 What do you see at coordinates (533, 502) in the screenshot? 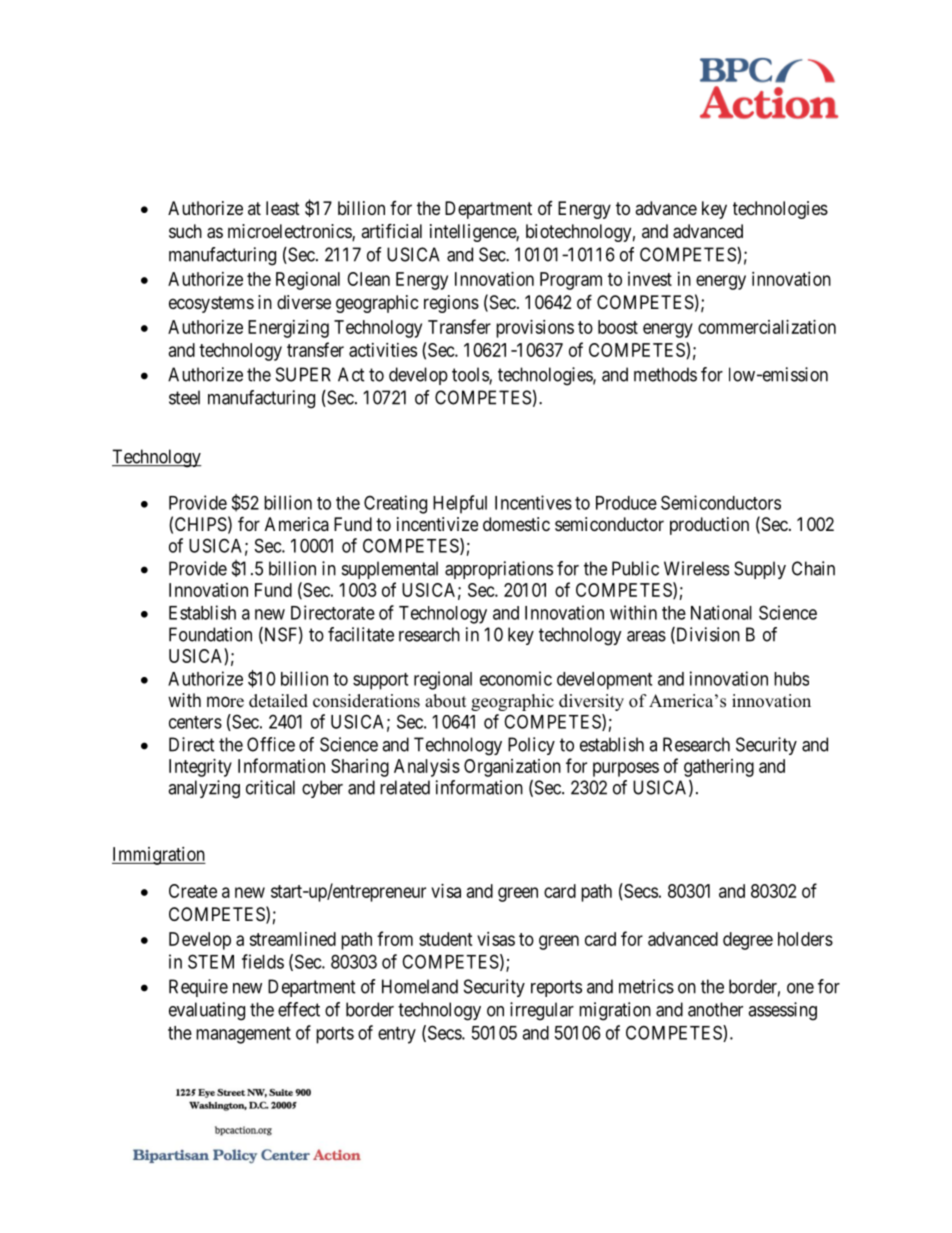
I see `Incentives` at bounding box center [533, 502].
